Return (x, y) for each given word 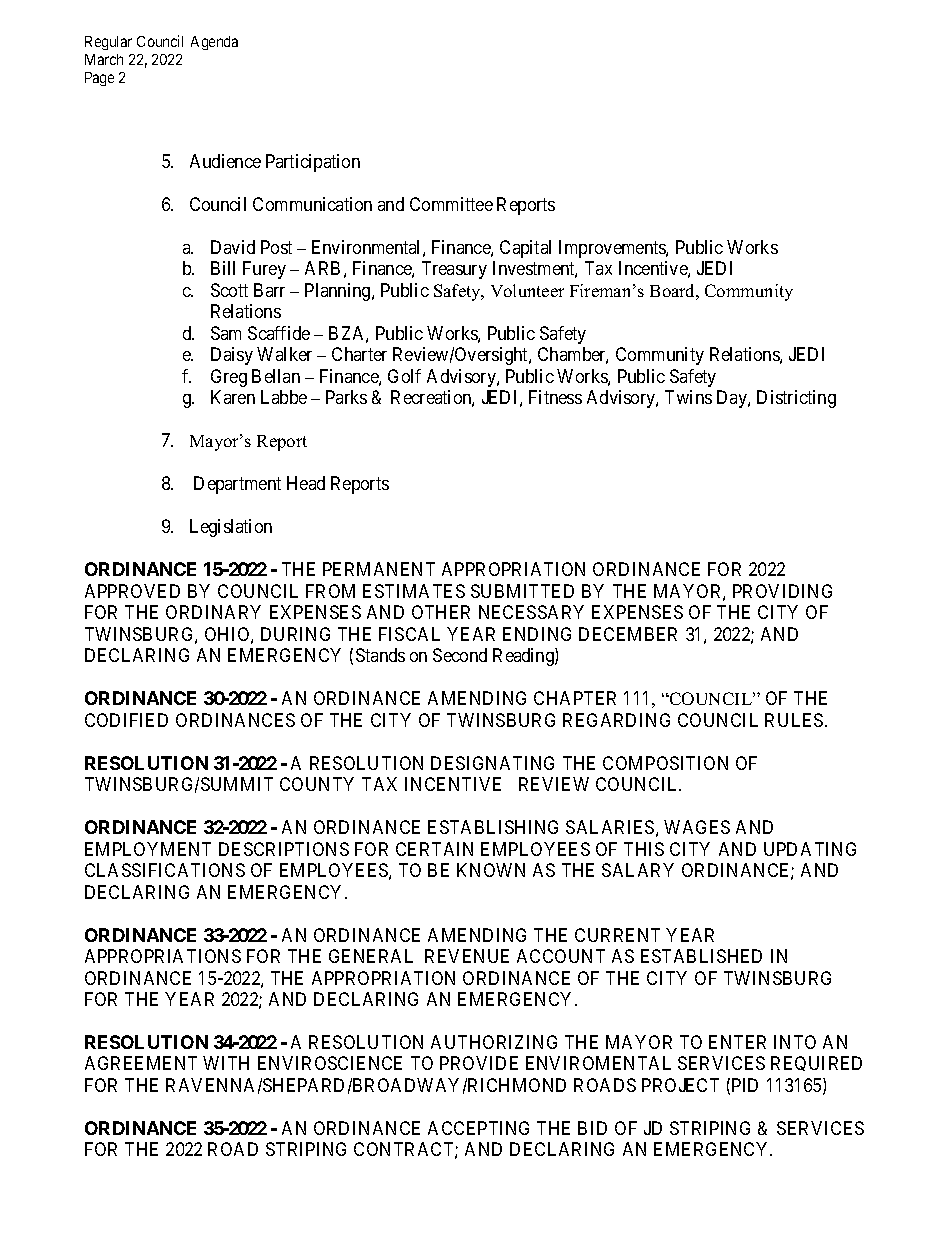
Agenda (214, 43)
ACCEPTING (478, 1128)
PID (745, 1085)
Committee (451, 204)
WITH (226, 1063)
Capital (525, 249)
